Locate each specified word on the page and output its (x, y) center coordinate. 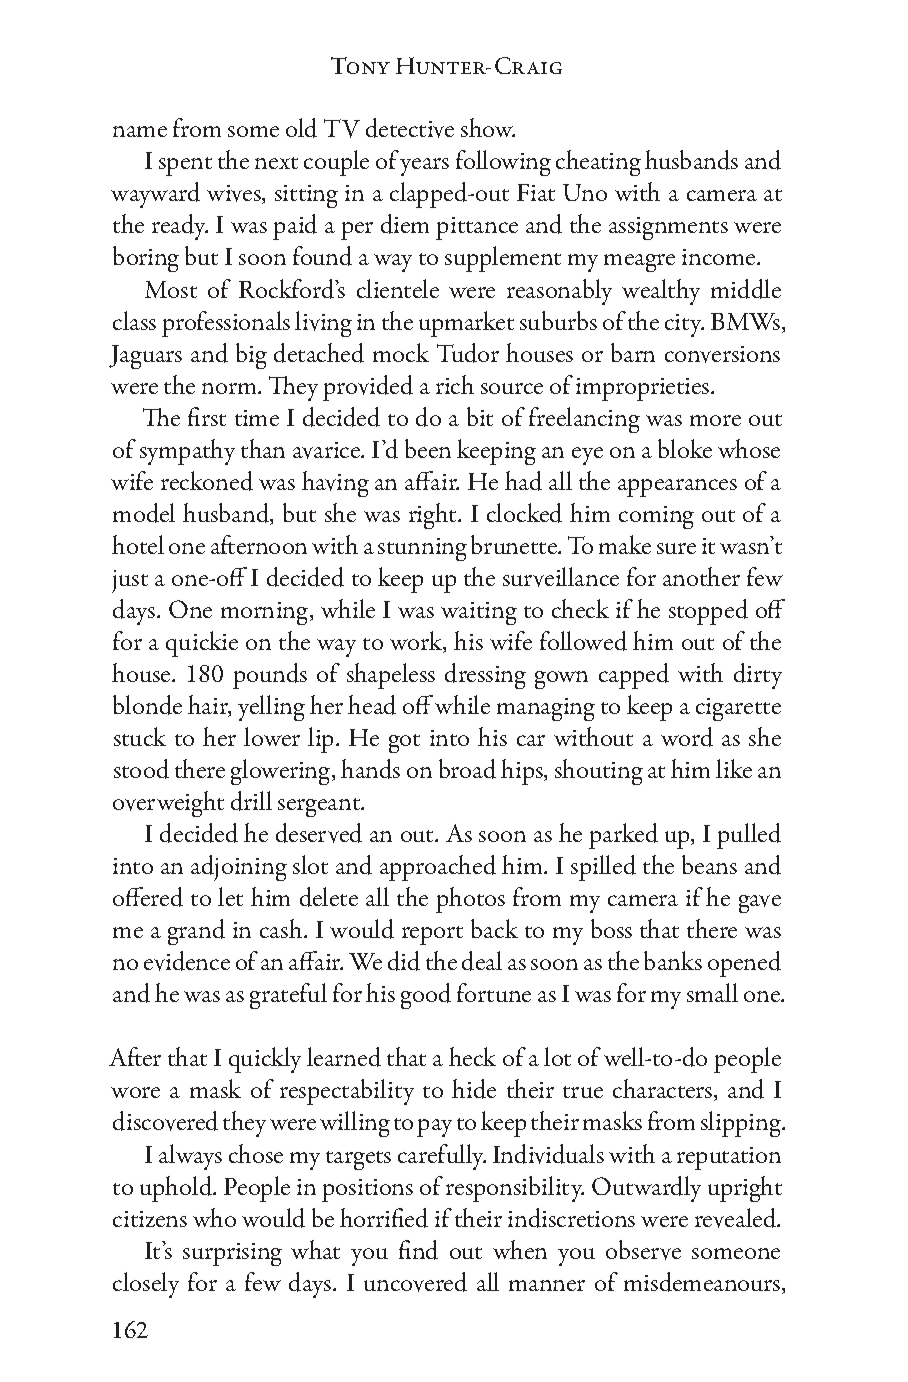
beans (709, 864)
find (418, 1250)
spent (185, 166)
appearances (677, 488)
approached (438, 868)
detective (410, 128)
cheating (598, 163)
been (428, 448)
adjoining (239, 868)
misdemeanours (703, 1283)
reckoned (207, 481)
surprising (232, 1254)
